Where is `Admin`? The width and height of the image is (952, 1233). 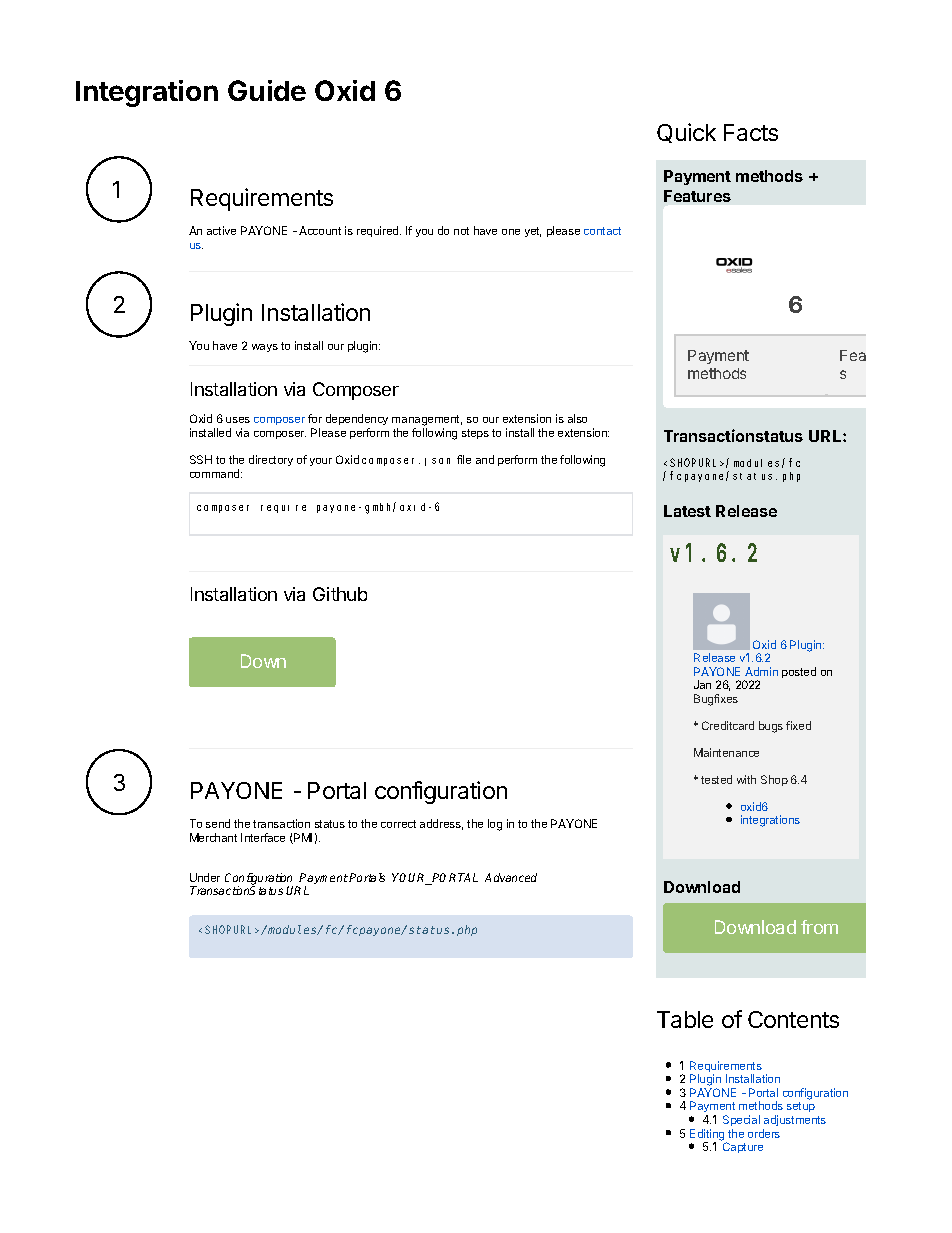
Admin is located at coordinates (761, 671).
